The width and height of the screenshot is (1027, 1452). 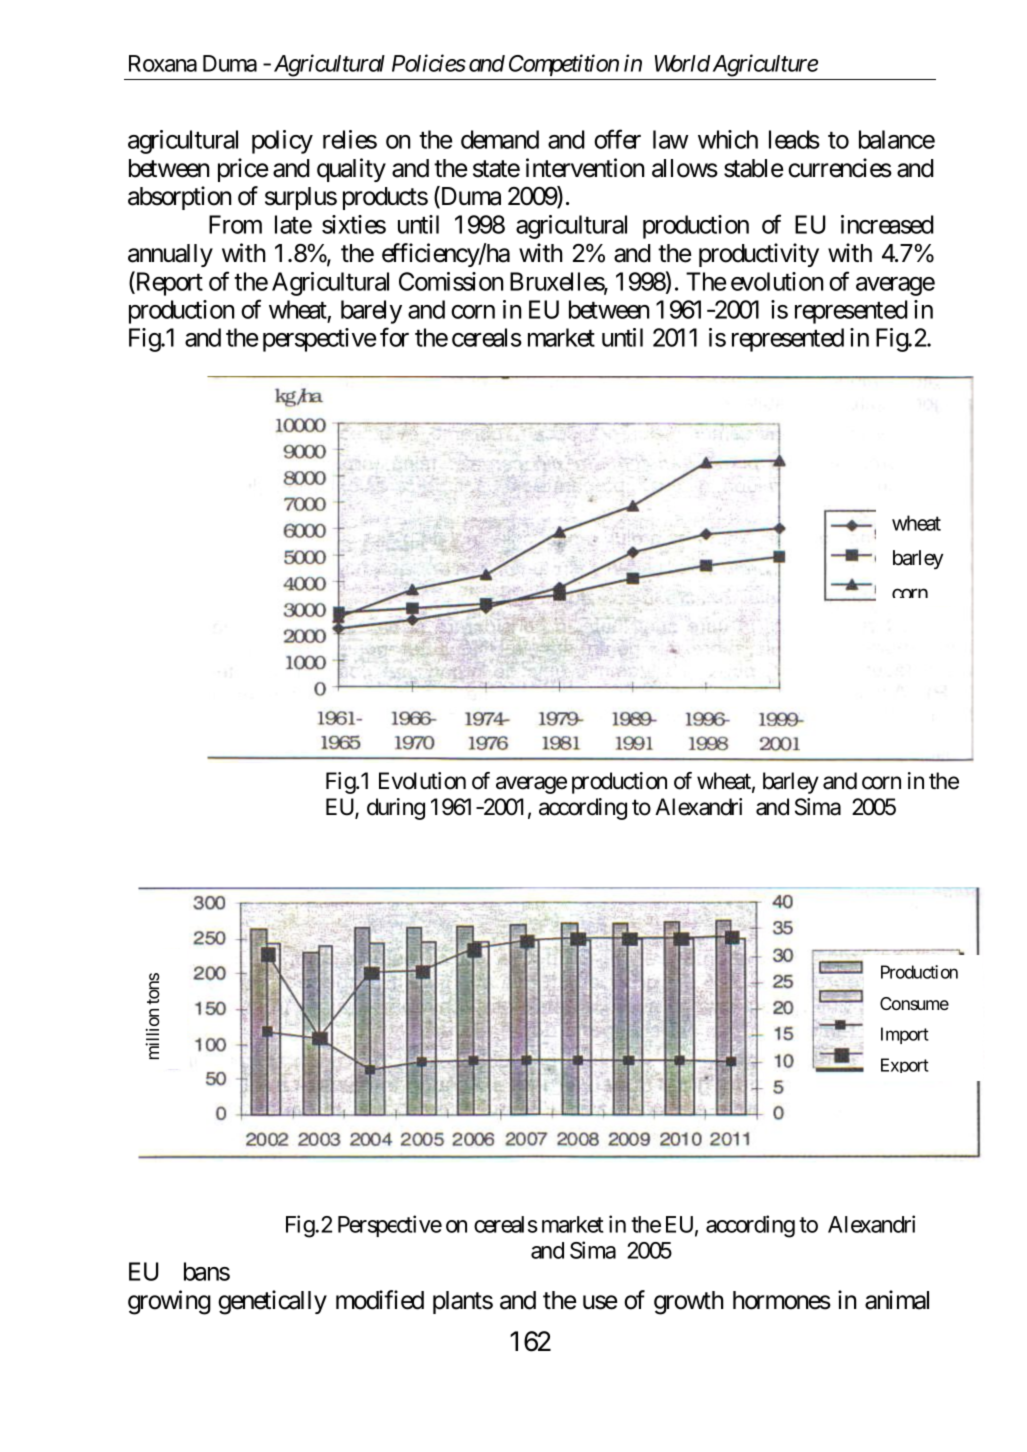 What do you see at coordinates (759, 255) in the screenshot?
I see `productivity` at bounding box center [759, 255].
